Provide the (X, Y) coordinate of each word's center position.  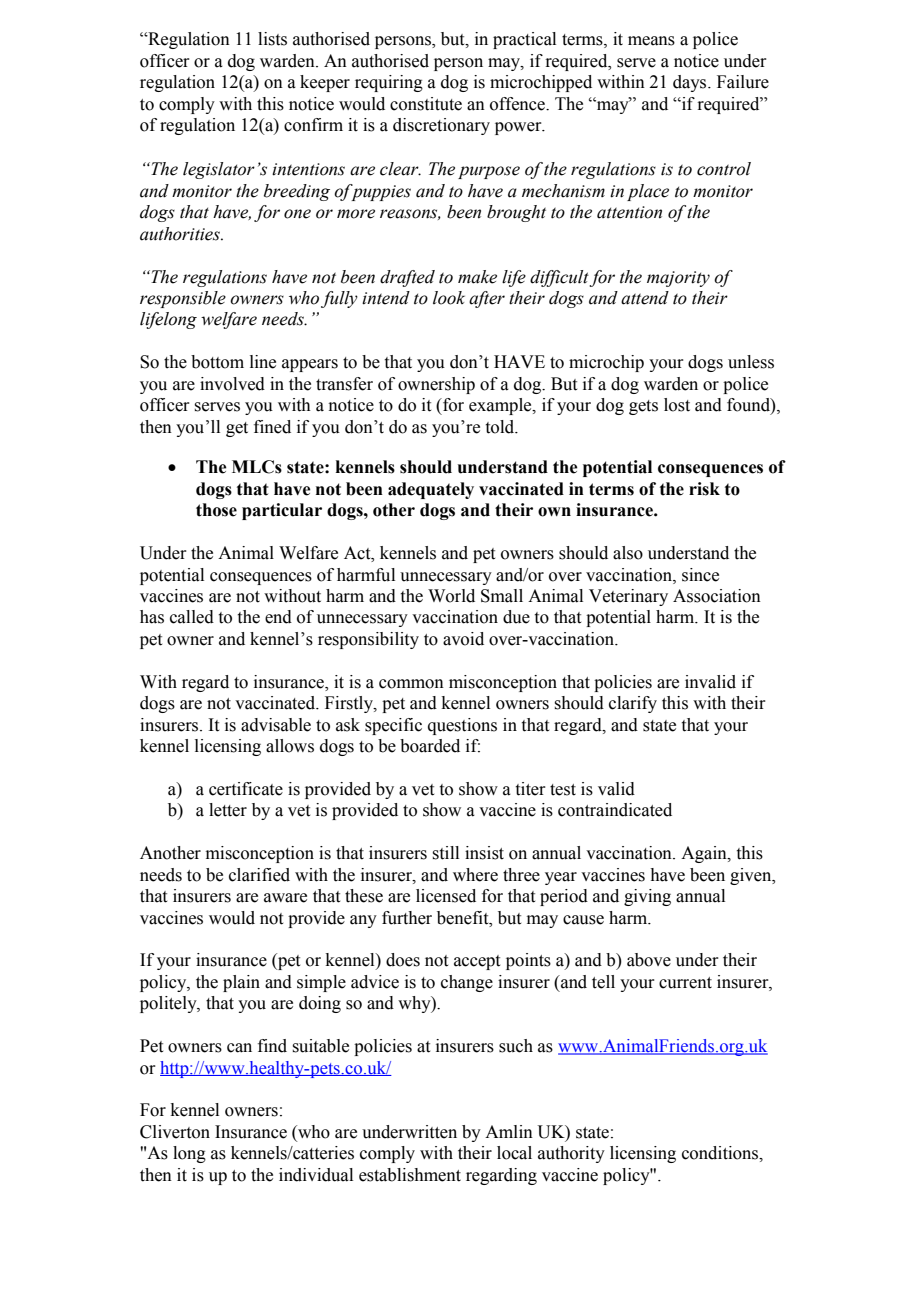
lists (272, 39)
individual (316, 1175)
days (689, 83)
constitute (426, 104)
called (192, 617)
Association (717, 596)
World (451, 596)
